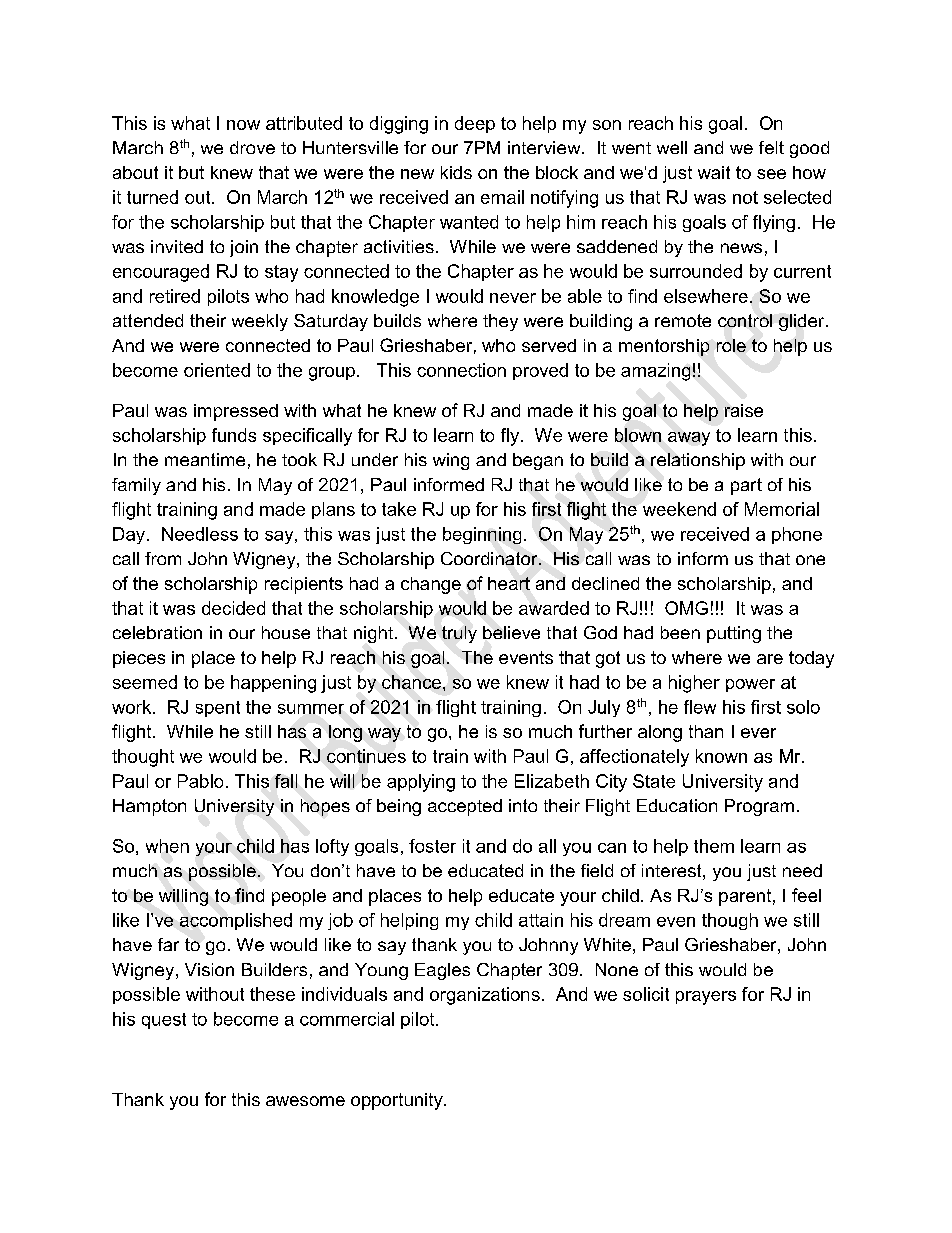 The height and width of the screenshot is (1233, 952). Describe the element at coordinates (217, 370) in the screenshot. I see `oriented` at that location.
